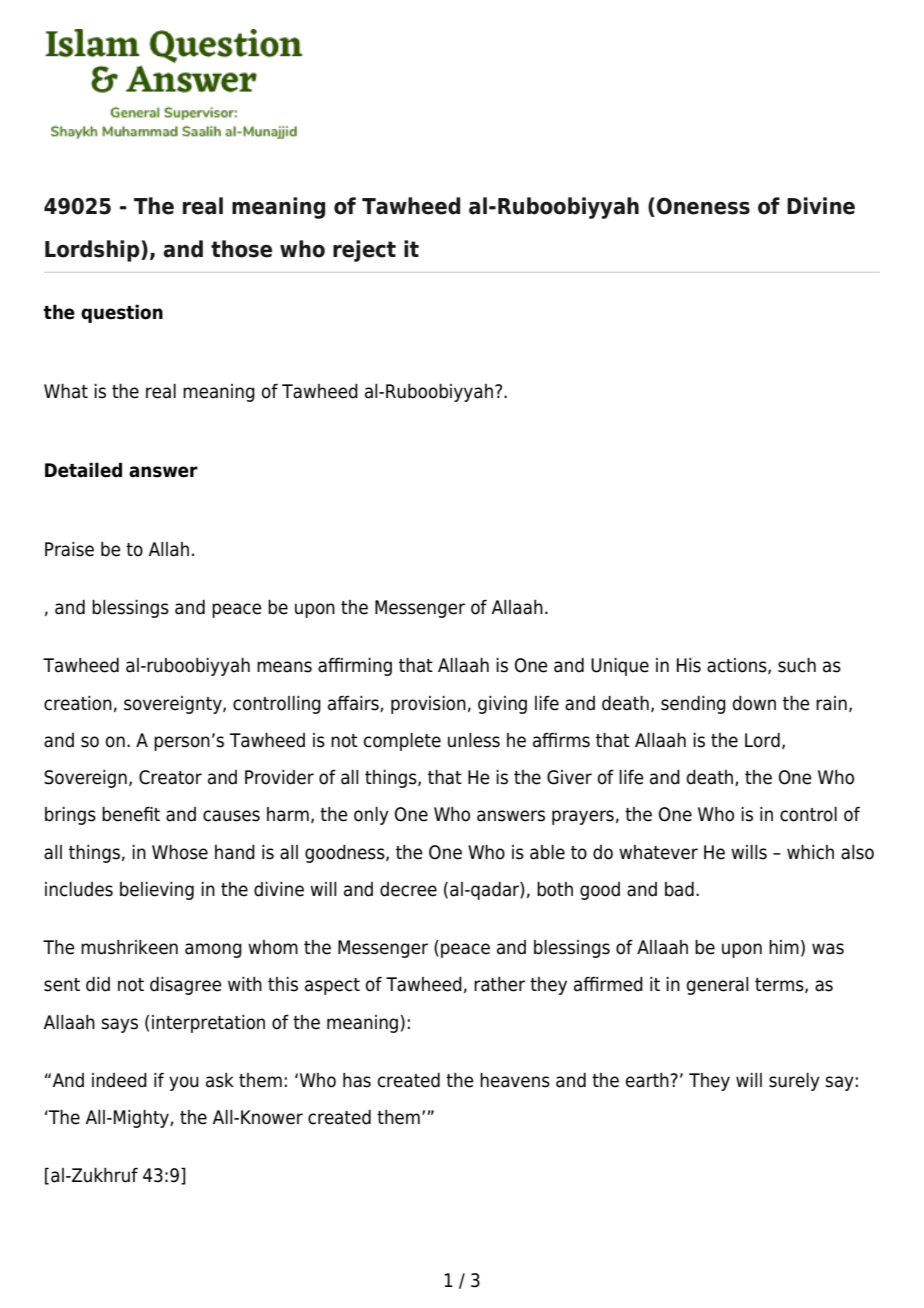  I want to click on those, so click(241, 249).
